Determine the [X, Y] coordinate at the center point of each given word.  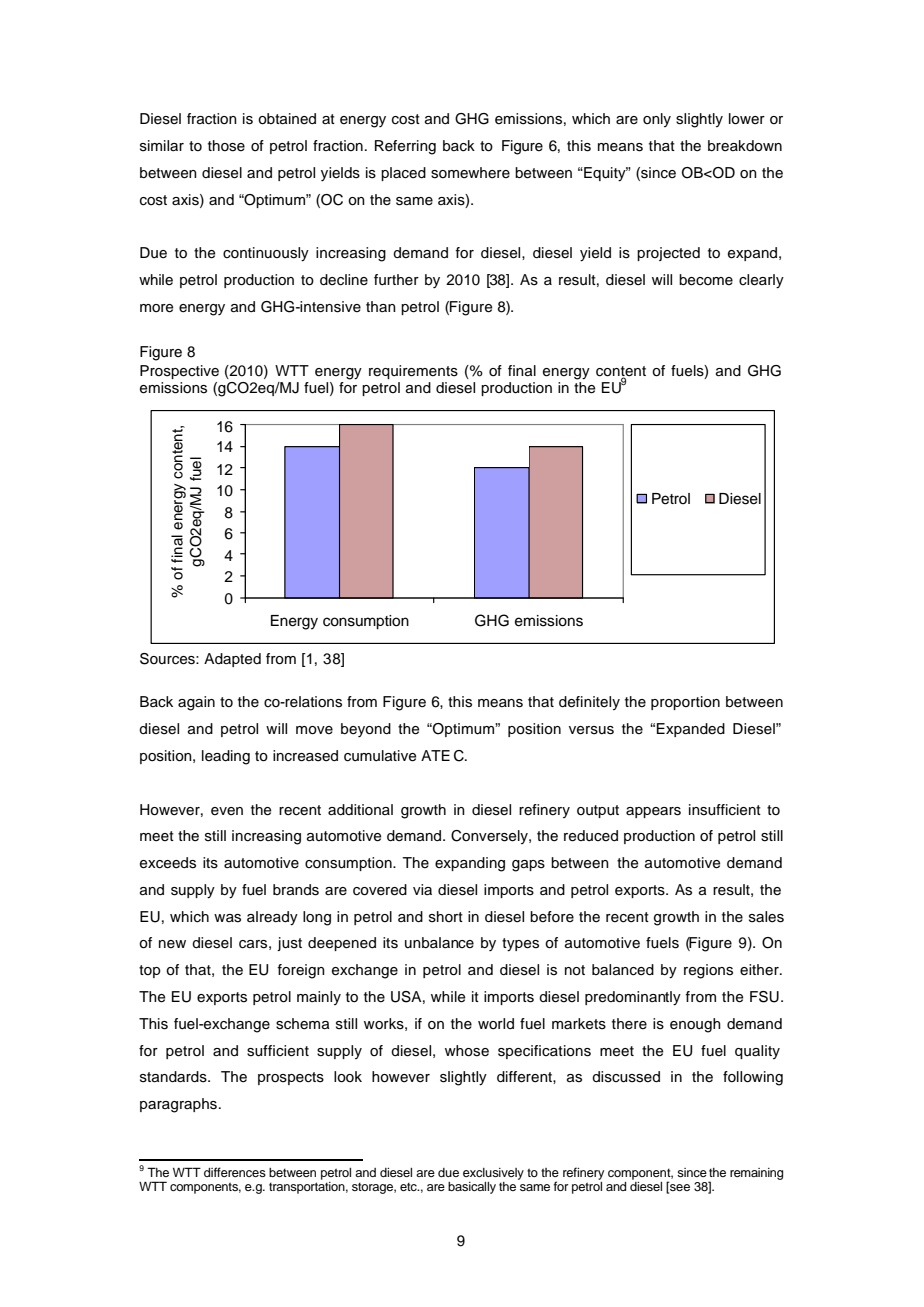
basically [472, 1188]
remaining [756, 1174]
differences [235, 1172]
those [226, 146]
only [657, 120]
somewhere [470, 173]
